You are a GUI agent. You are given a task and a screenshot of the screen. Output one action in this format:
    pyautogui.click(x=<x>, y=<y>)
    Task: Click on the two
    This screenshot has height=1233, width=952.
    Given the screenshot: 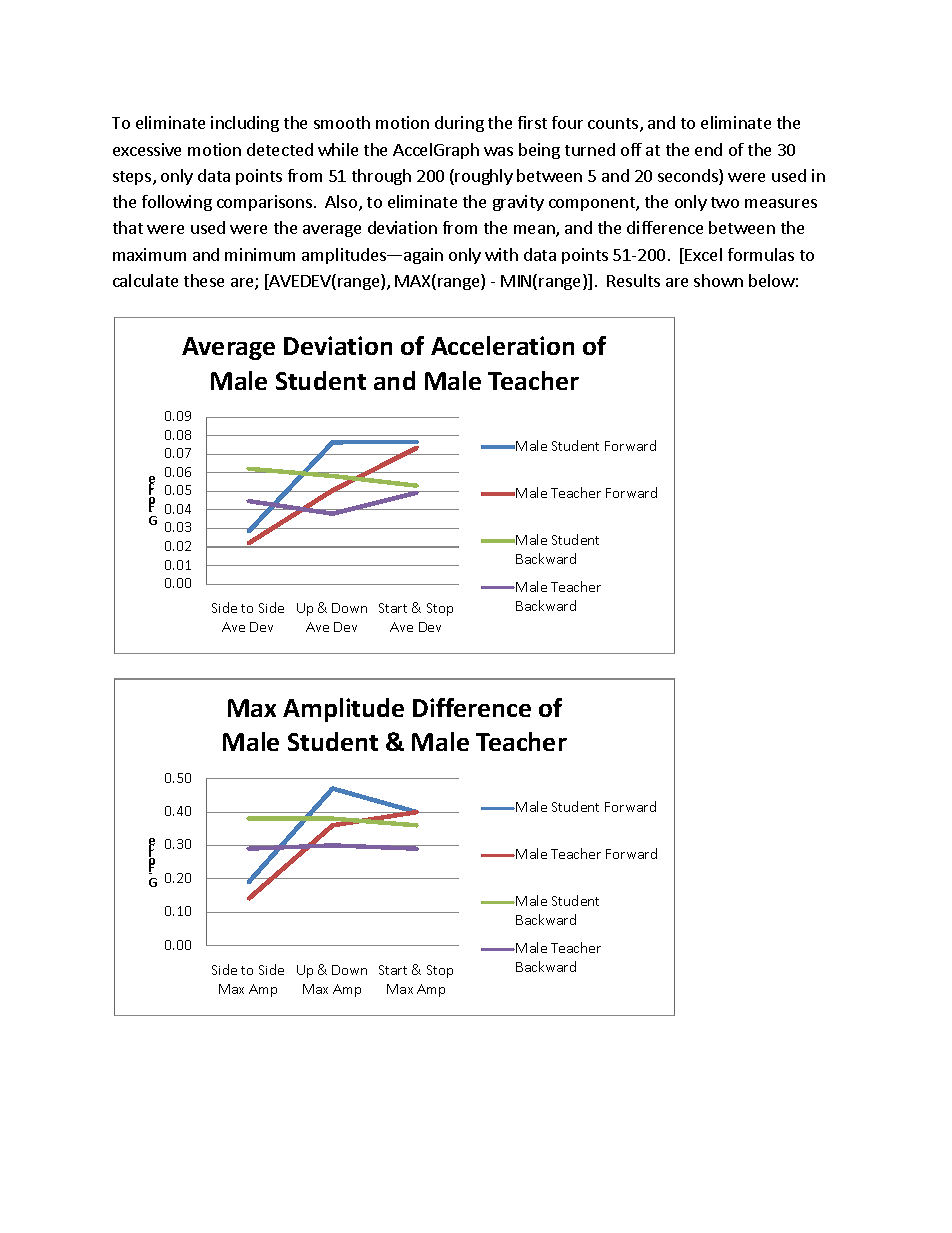 What is the action you would take?
    pyautogui.click(x=725, y=202)
